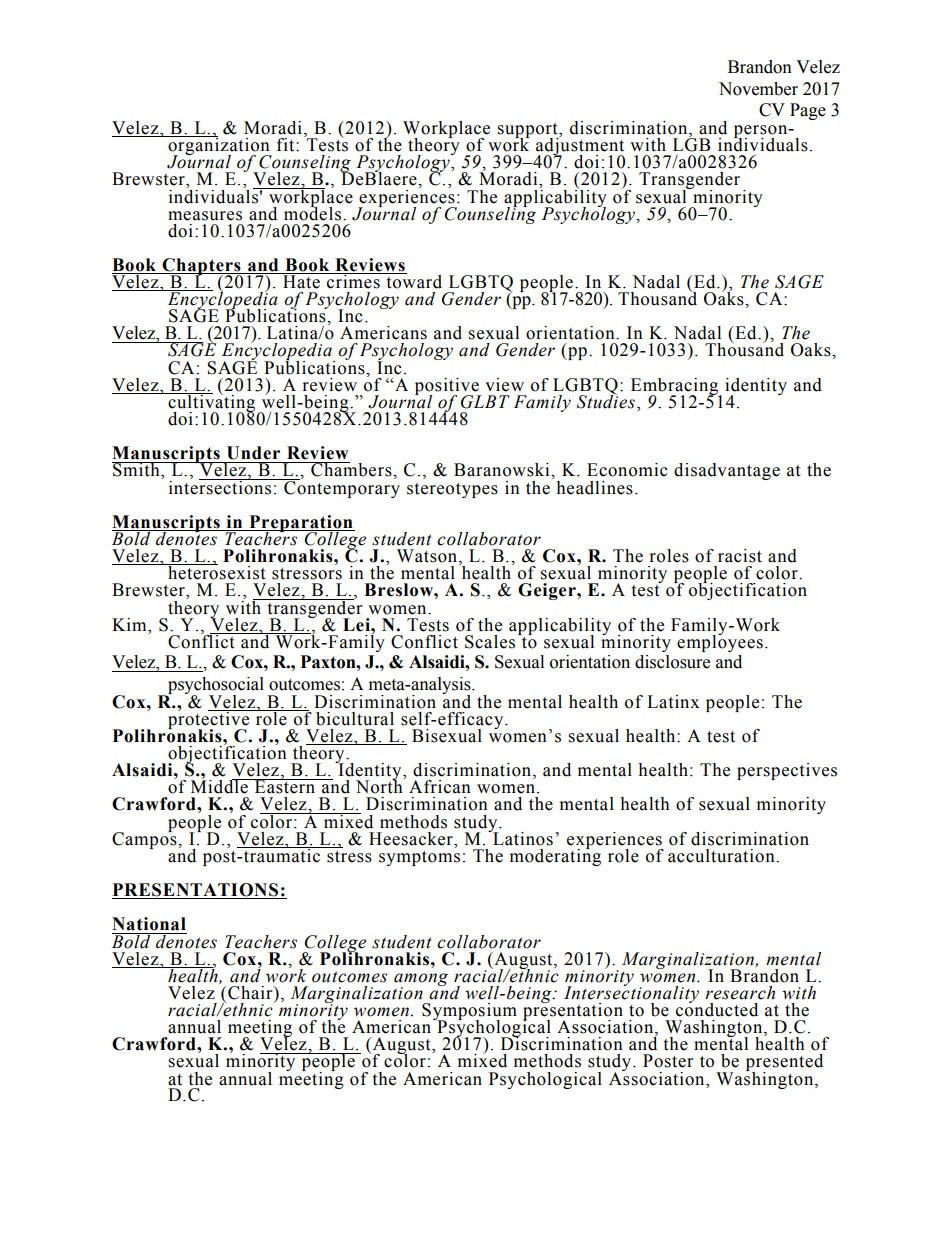 The height and width of the screenshot is (1233, 952). I want to click on racist, so click(740, 556).
